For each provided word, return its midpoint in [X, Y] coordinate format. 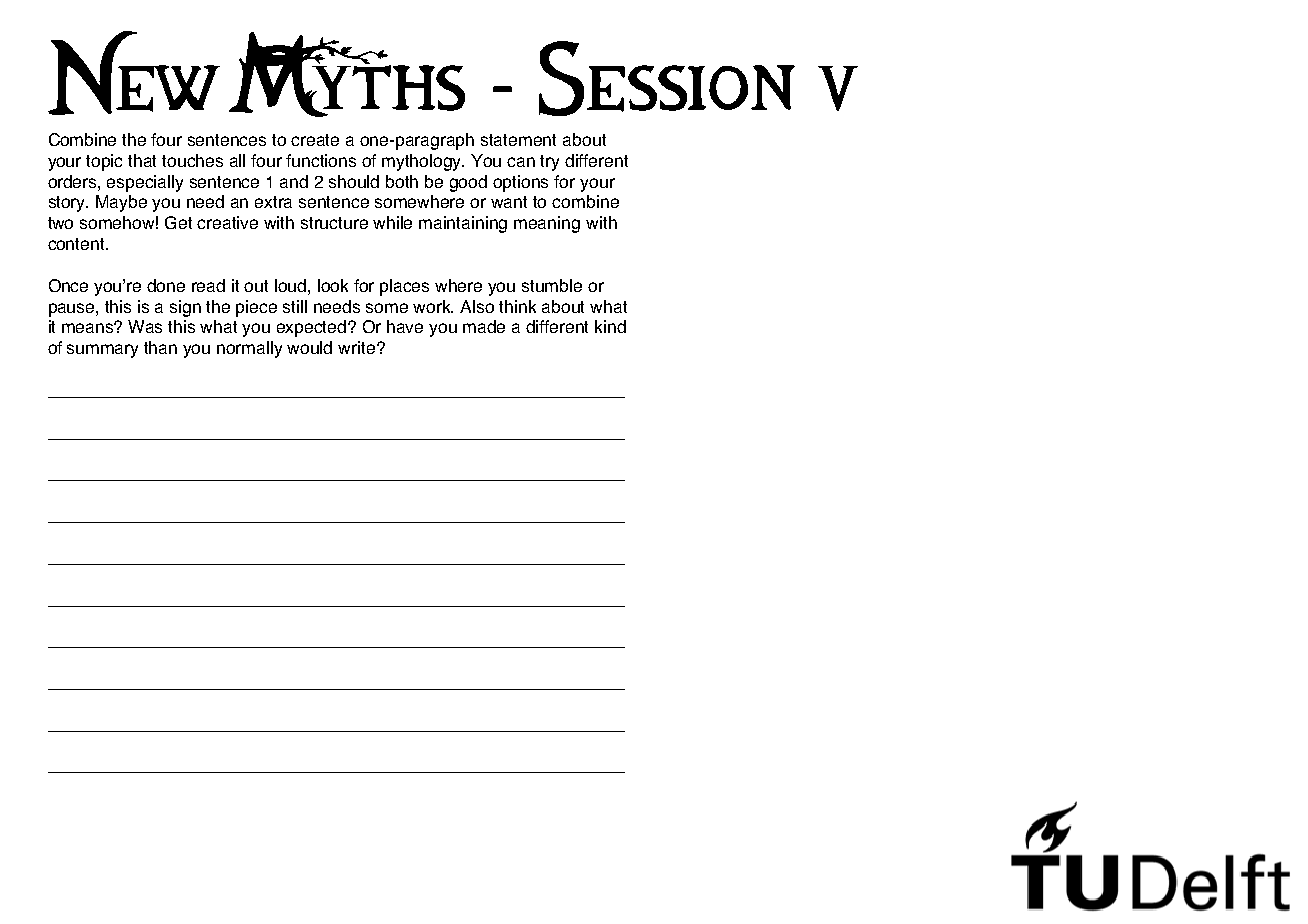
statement [518, 140]
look [333, 285]
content [78, 244]
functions [321, 160]
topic [104, 162]
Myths [347, 74]
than [160, 347]
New [134, 73]
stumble [552, 285]
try [549, 163]
